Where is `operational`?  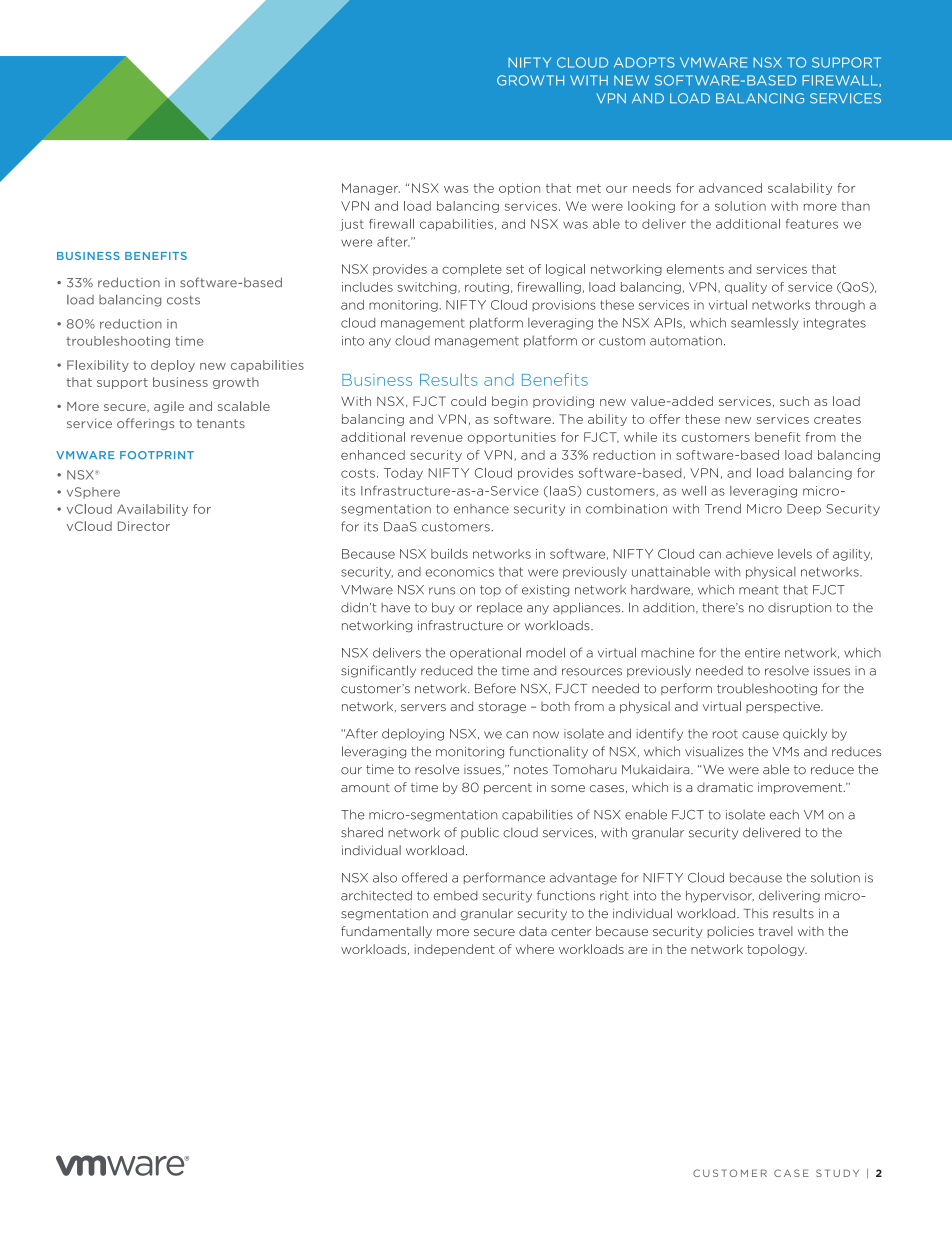
operational is located at coordinates (485, 654).
